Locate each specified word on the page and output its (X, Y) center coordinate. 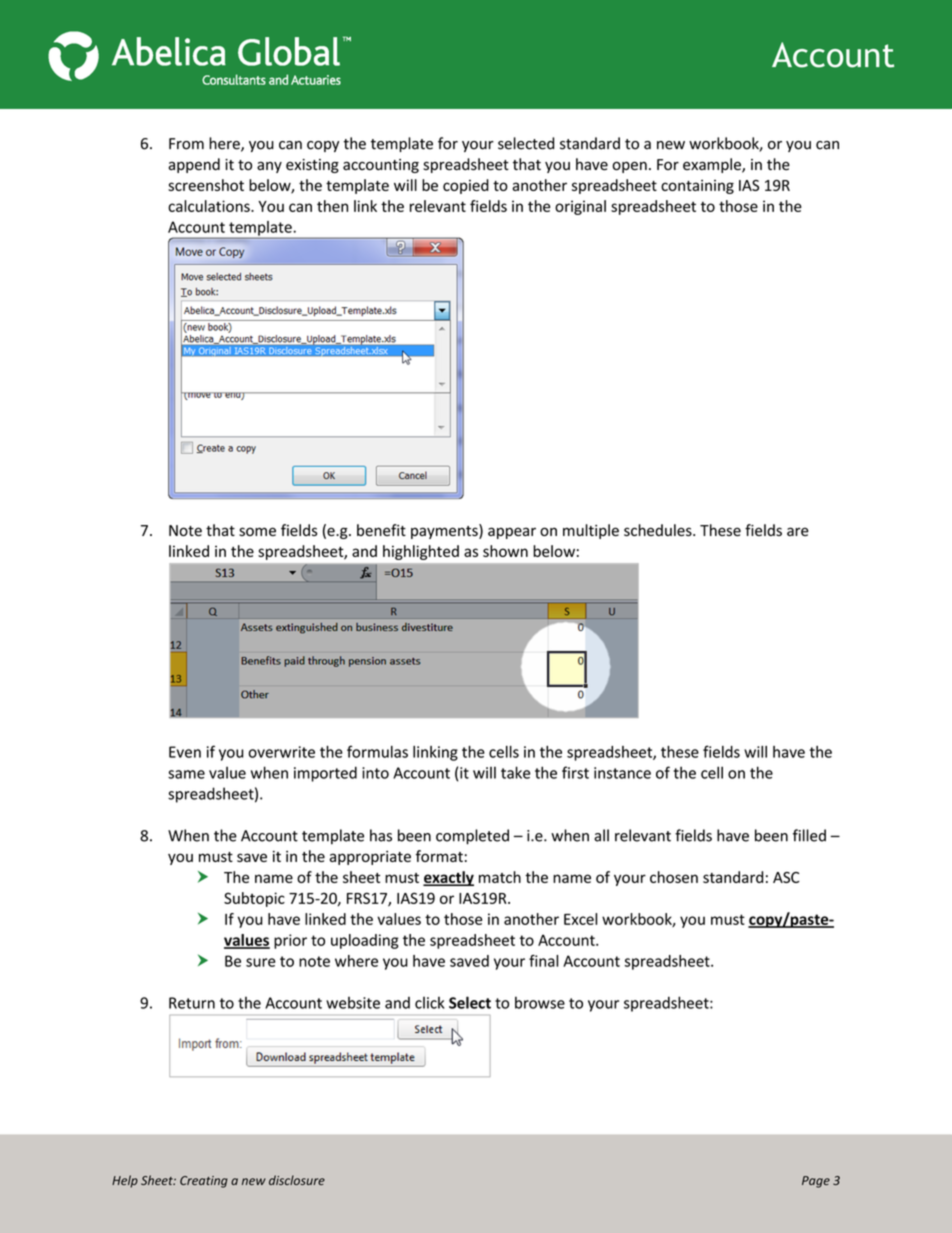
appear (512, 533)
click (430, 1002)
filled (809, 835)
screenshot (206, 185)
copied (466, 186)
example (713, 165)
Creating (204, 1182)
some (257, 531)
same (186, 774)
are (798, 531)
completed (472, 837)
